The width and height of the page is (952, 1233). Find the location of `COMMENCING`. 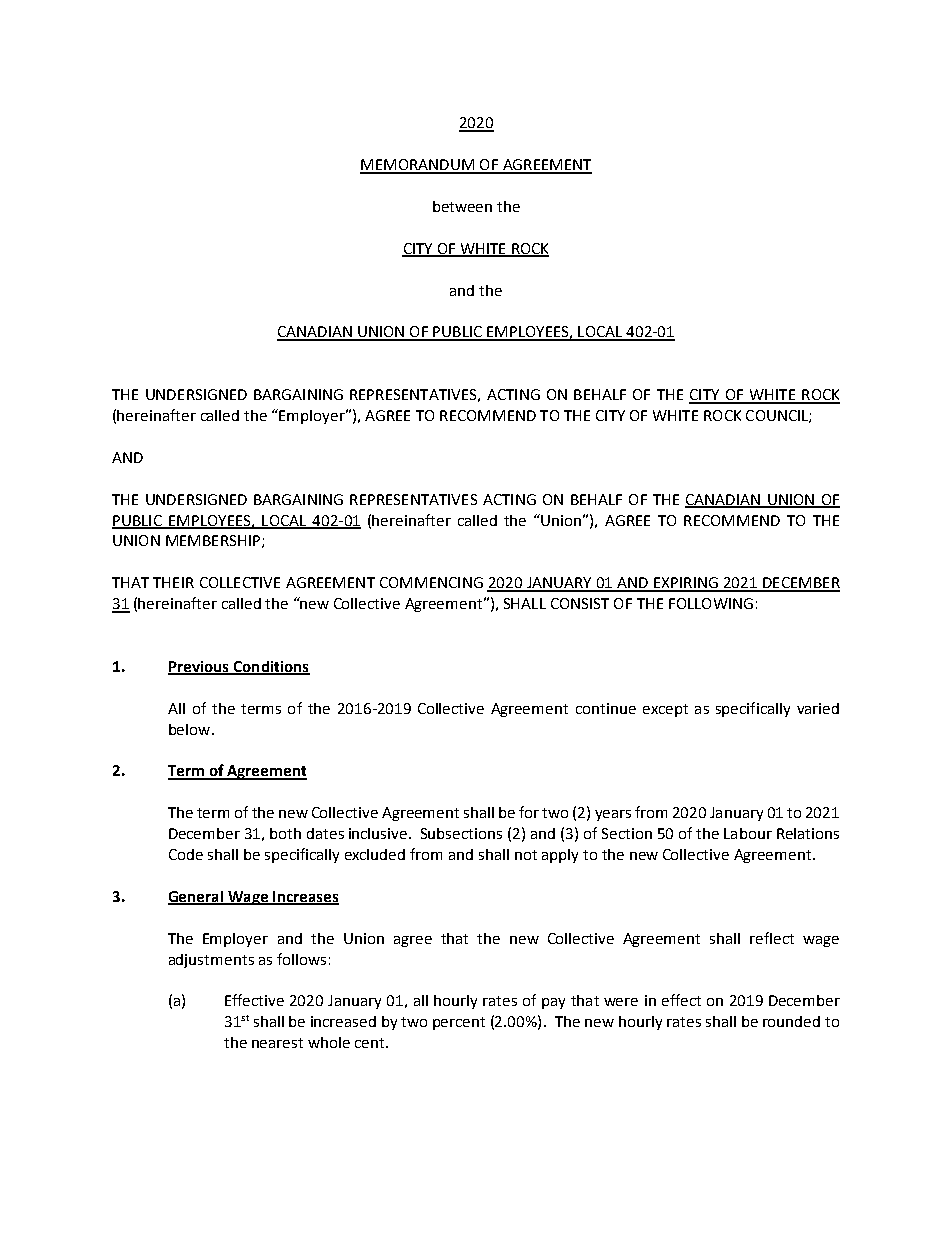

COMMENCING is located at coordinates (431, 582).
